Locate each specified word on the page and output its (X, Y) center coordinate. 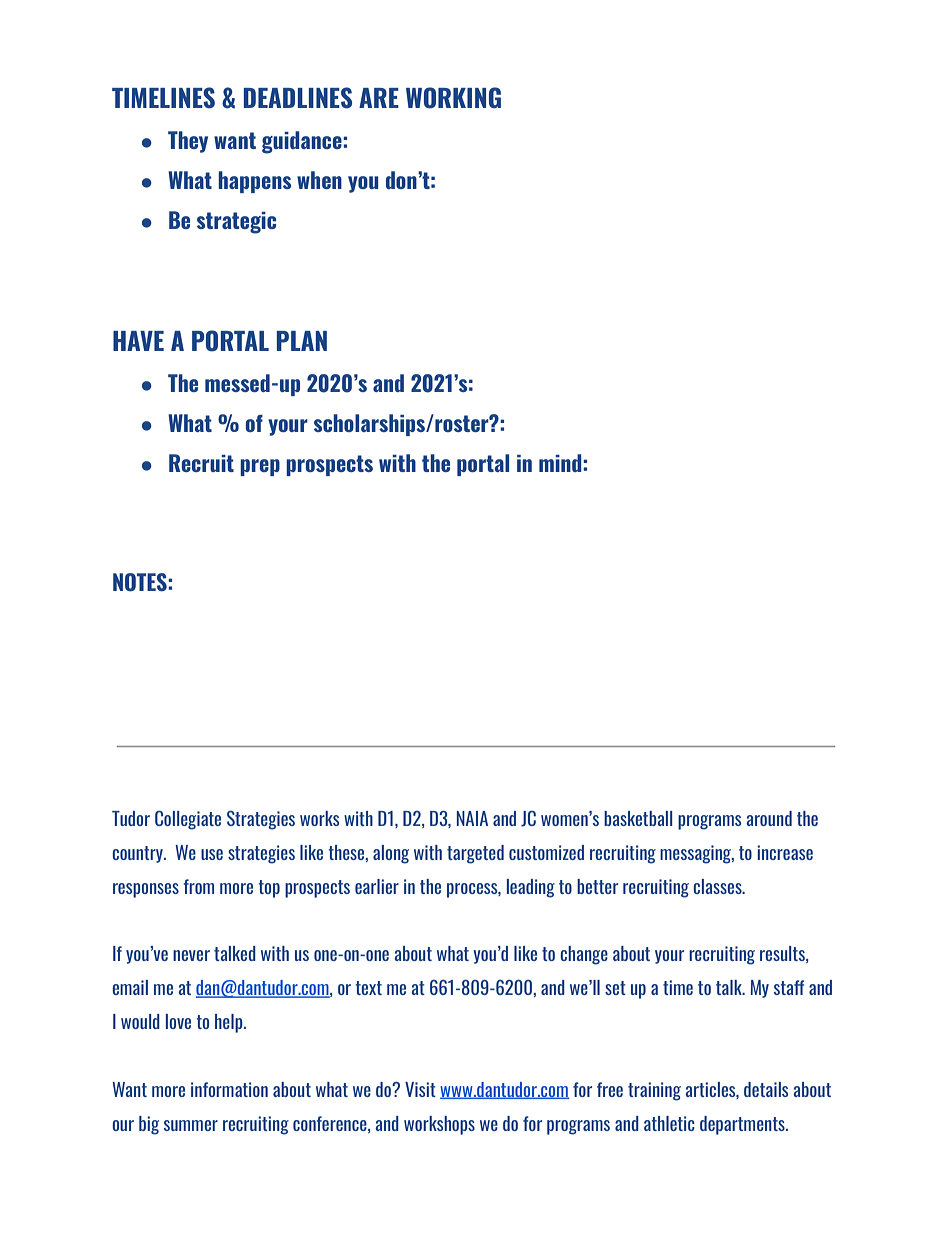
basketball (638, 818)
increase (785, 852)
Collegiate (188, 820)
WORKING (453, 98)
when (319, 180)
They (188, 142)
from (198, 886)
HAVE (138, 341)
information (229, 1089)
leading (531, 888)
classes (718, 886)
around (769, 818)
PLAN (302, 341)
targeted (475, 854)
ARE (379, 98)
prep (260, 467)
